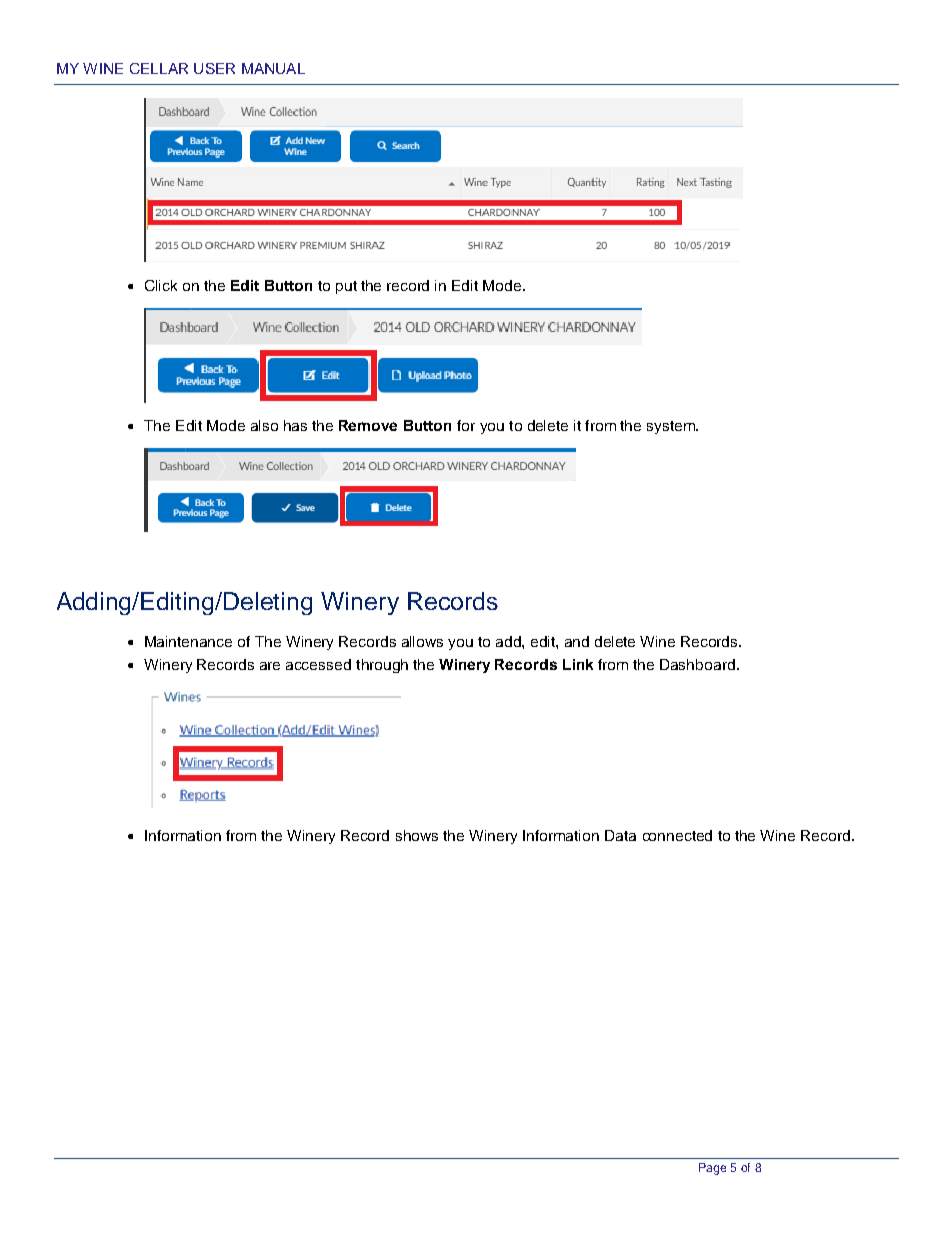 This document has height=1233, width=952. I want to click on Data, so click(620, 835).
